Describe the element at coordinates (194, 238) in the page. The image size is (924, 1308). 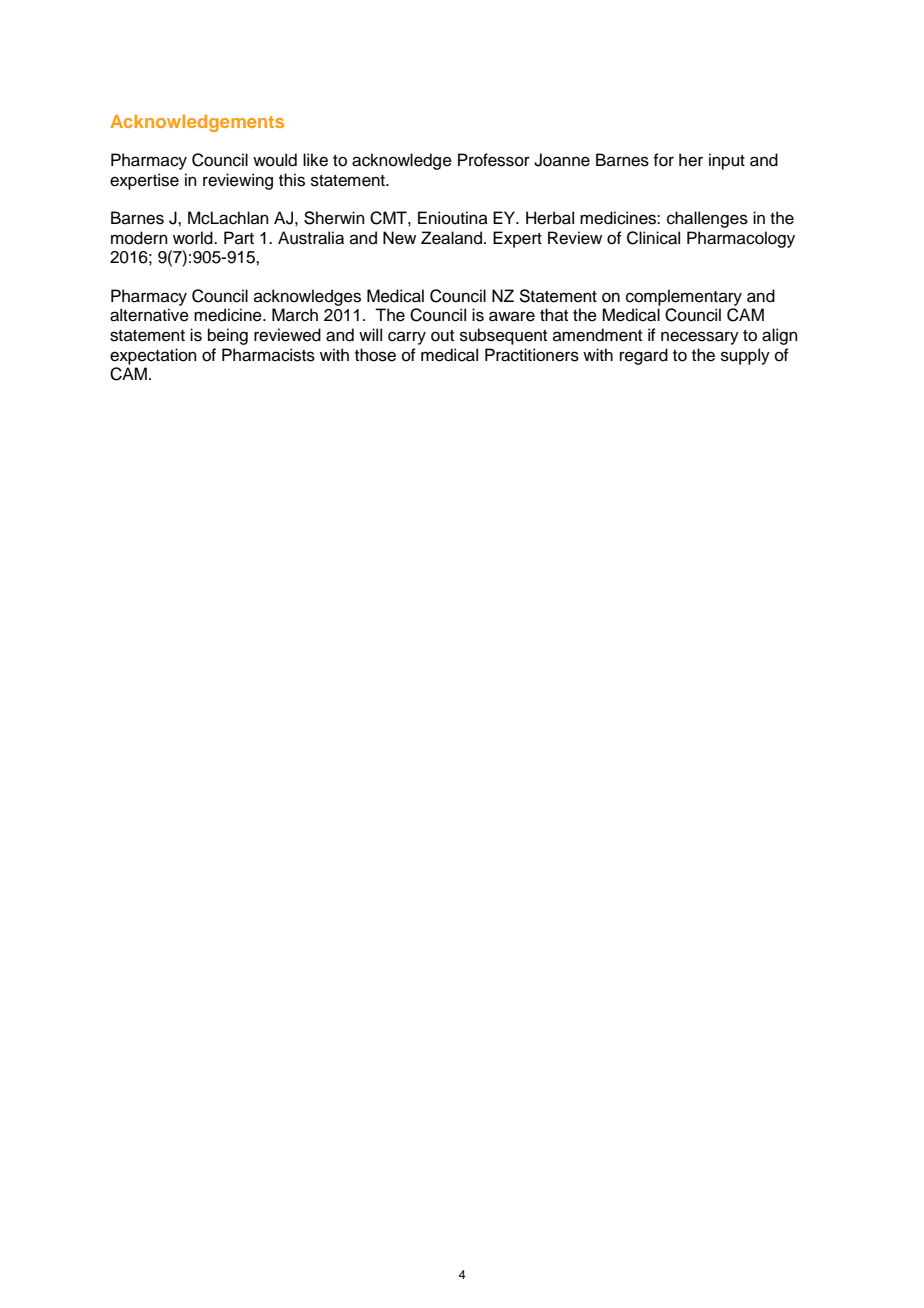
I see `world` at that location.
